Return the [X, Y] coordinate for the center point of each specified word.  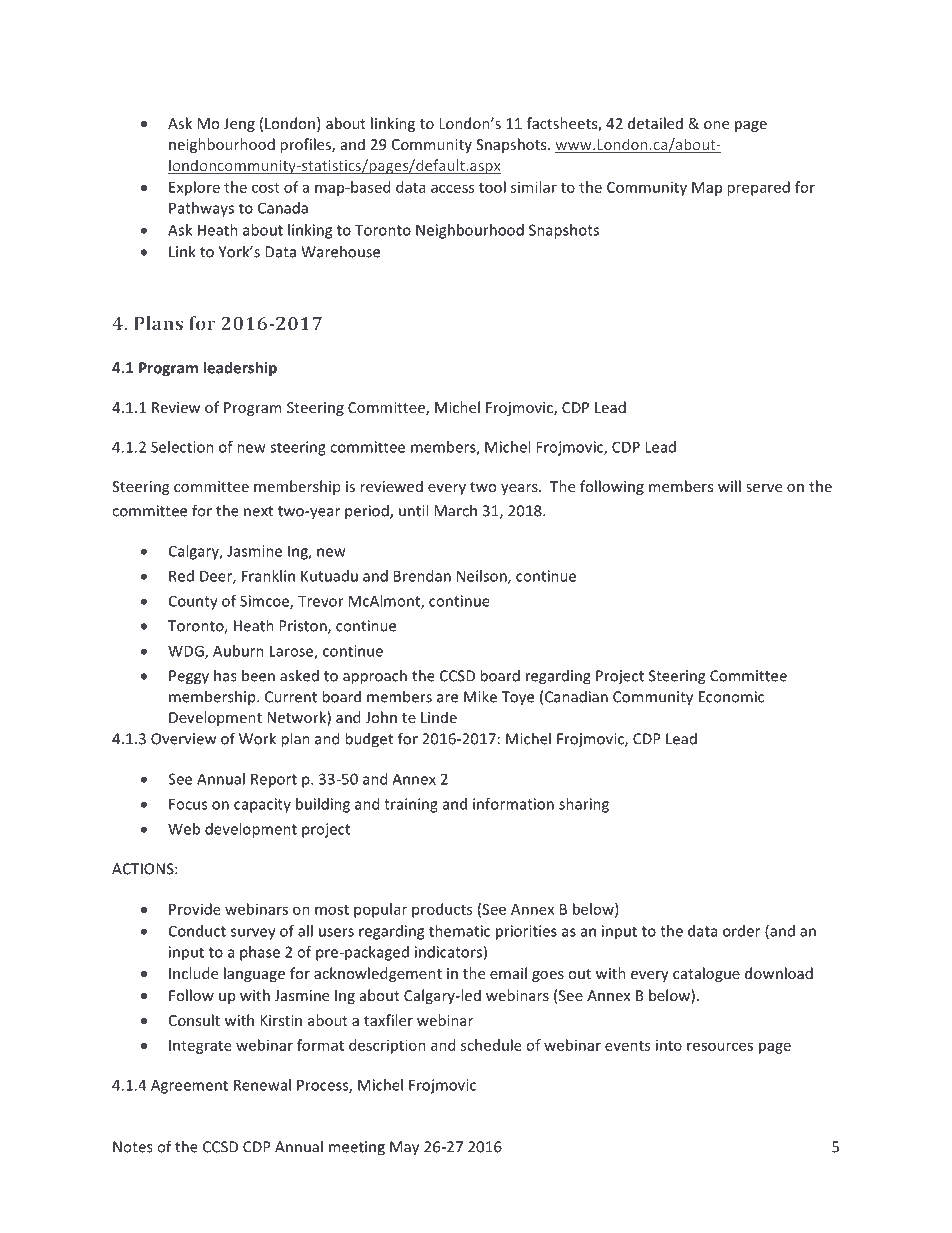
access [452, 188]
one [716, 125]
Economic [731, 697]
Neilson [483, 577]
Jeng [239, 125]
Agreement [189, 1086]
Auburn [238, 651]
